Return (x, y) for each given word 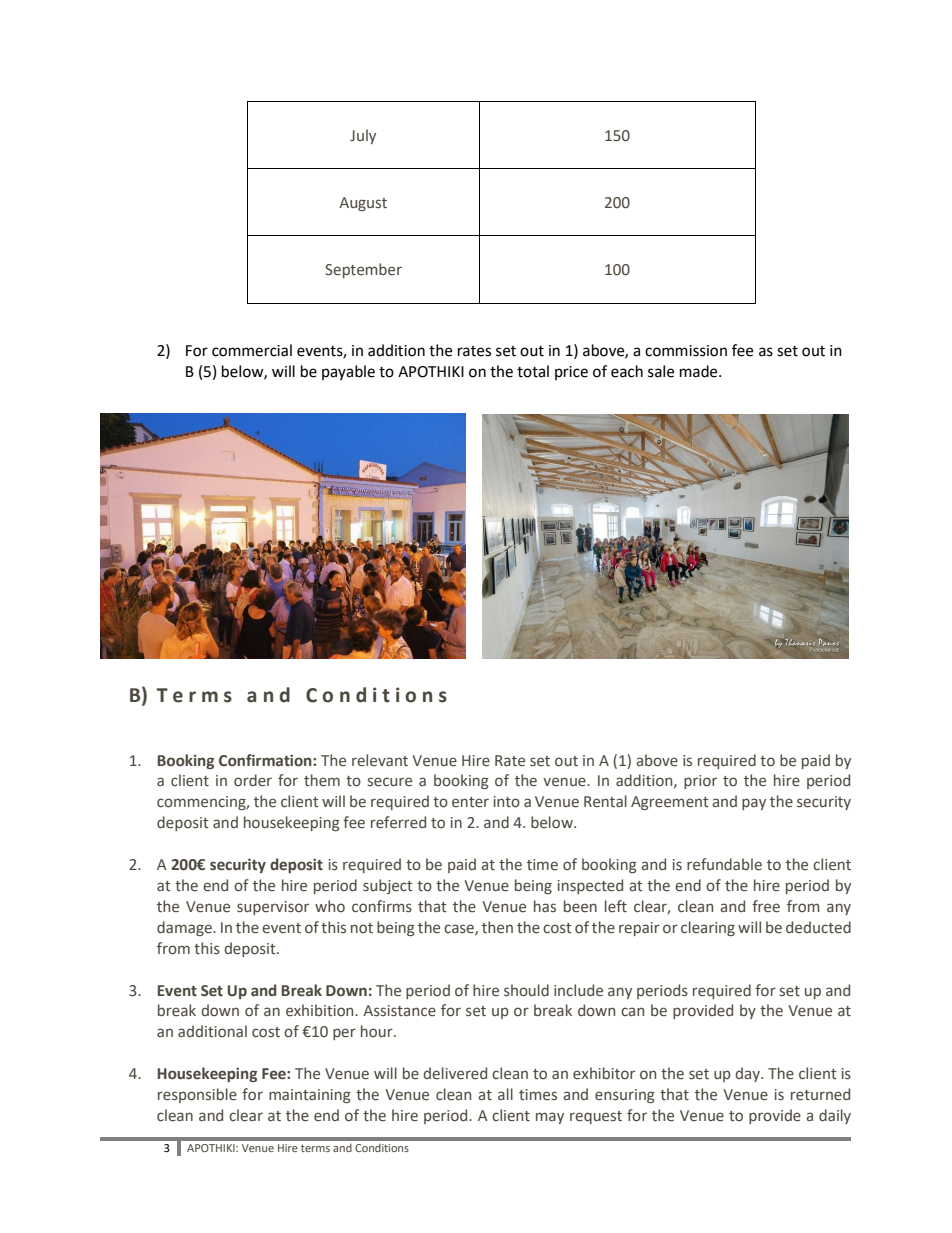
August (363, 204)
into (507, 802)
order (253, 780)
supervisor (273, 908)
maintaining (310, 1096)
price (571, 373)
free (766, 906)
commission (686, 351)
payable (348, 372)
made (700, 371)
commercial (252, 350)
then (497, 927)
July (363, 136)
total (533, 371)
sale (661, 371)
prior (700, 782)
